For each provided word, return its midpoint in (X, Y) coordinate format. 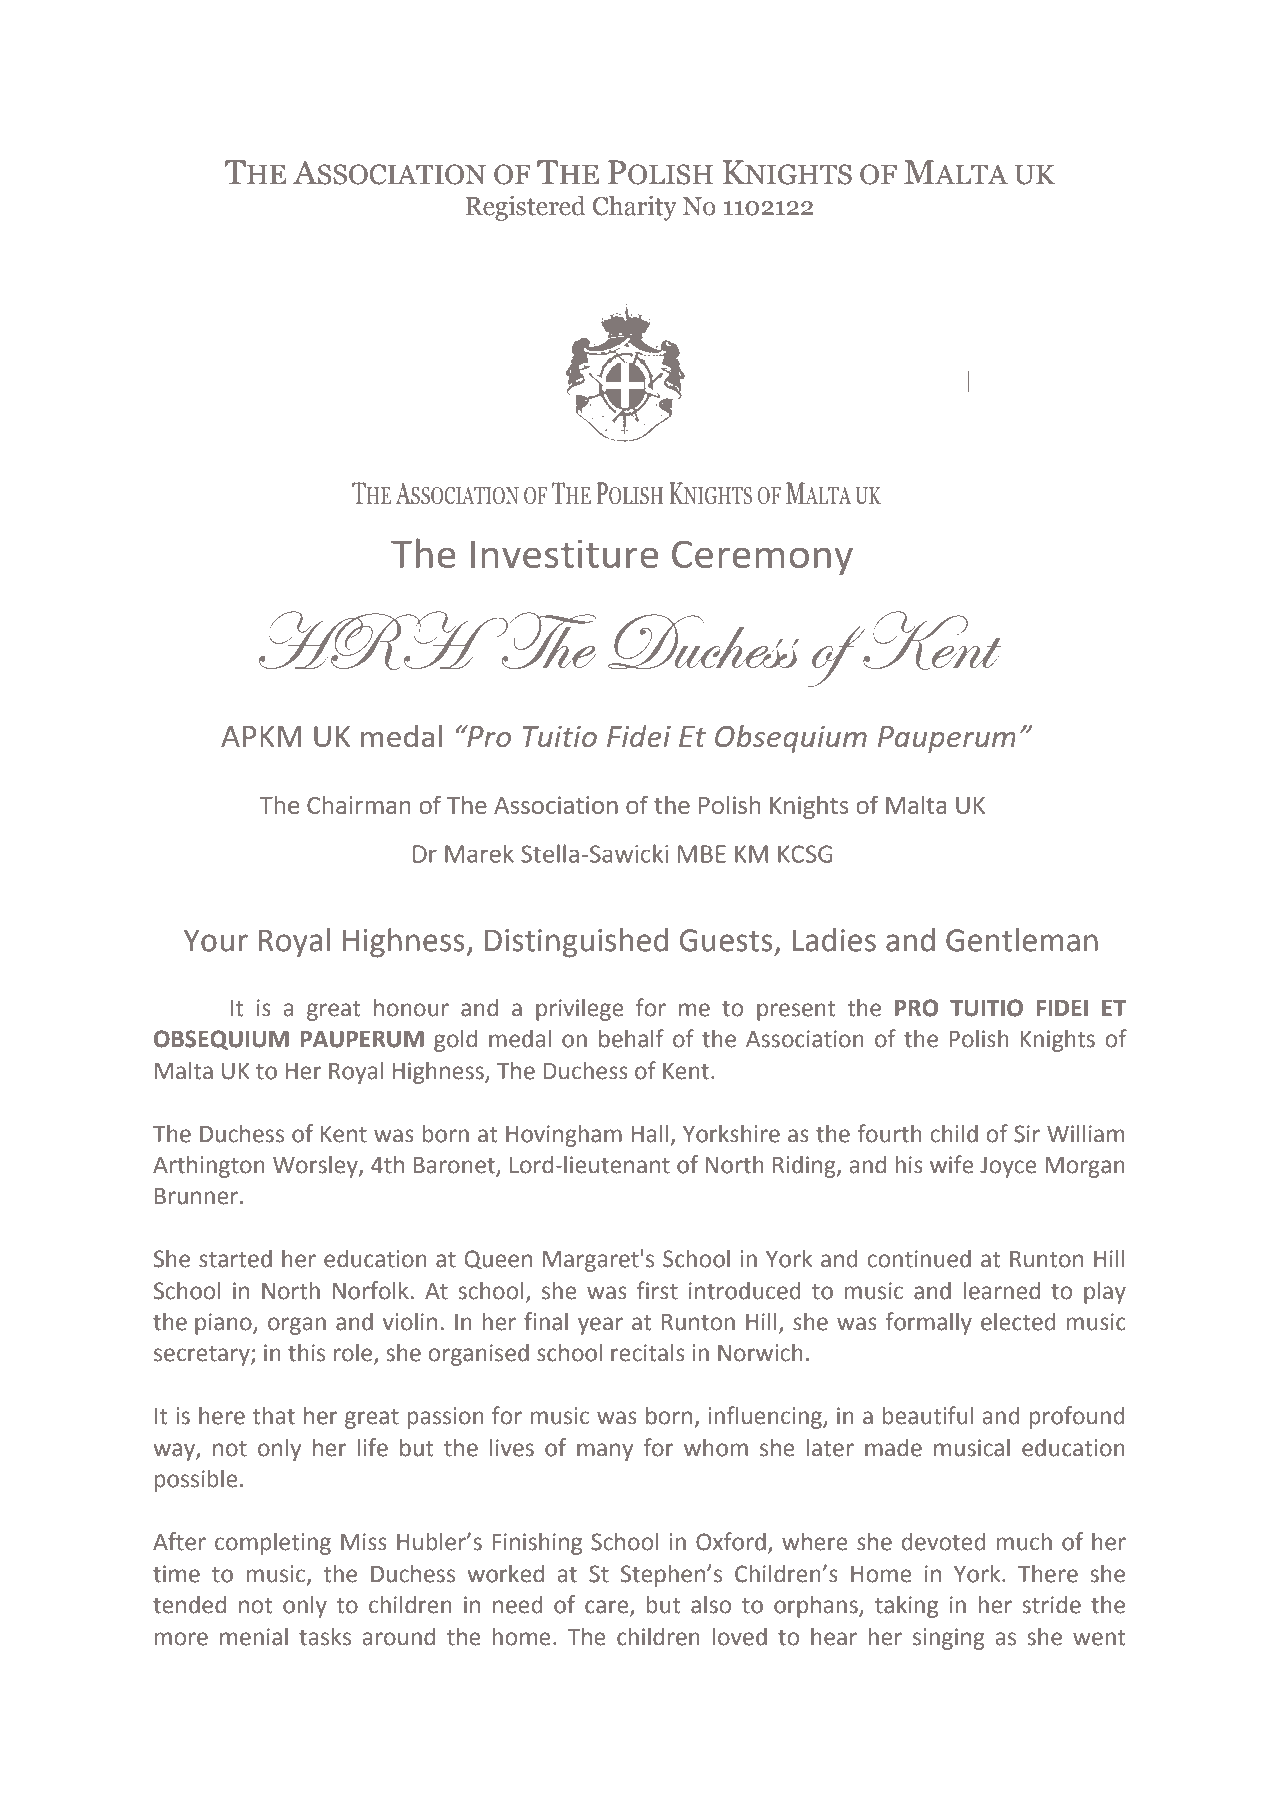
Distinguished (576, 943)
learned (1002, 1291)
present (796, 1011)
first (657, 1290)
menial (254, 1636)
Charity (635, 208)
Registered (526, 208)
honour (411, 1007)
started (235, 1258)
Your (216, 941)
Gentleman (1022, 940)
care (608, 1608)
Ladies (834, 940)
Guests (726, 940)
